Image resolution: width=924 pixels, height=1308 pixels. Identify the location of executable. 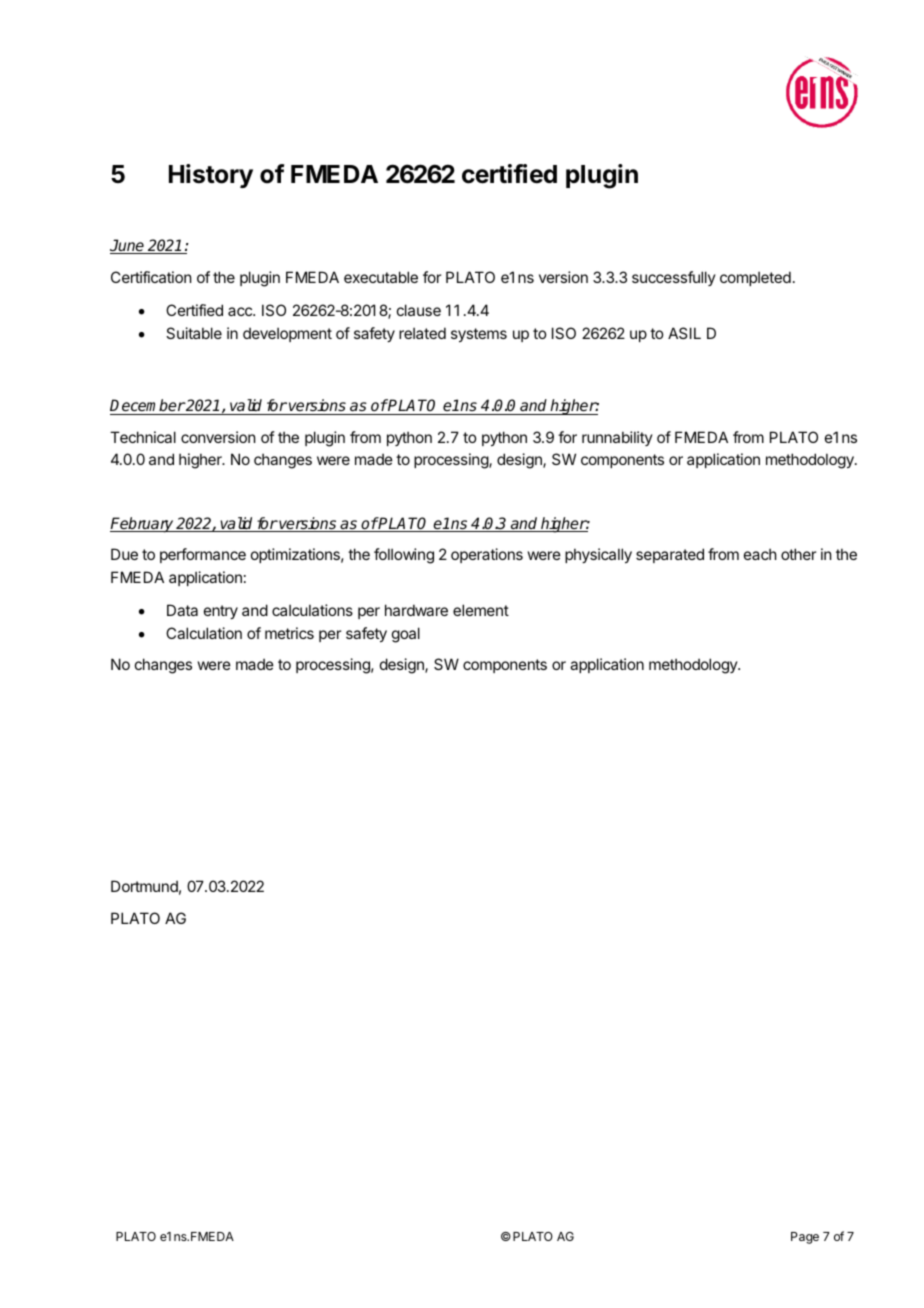
(381, 277).
